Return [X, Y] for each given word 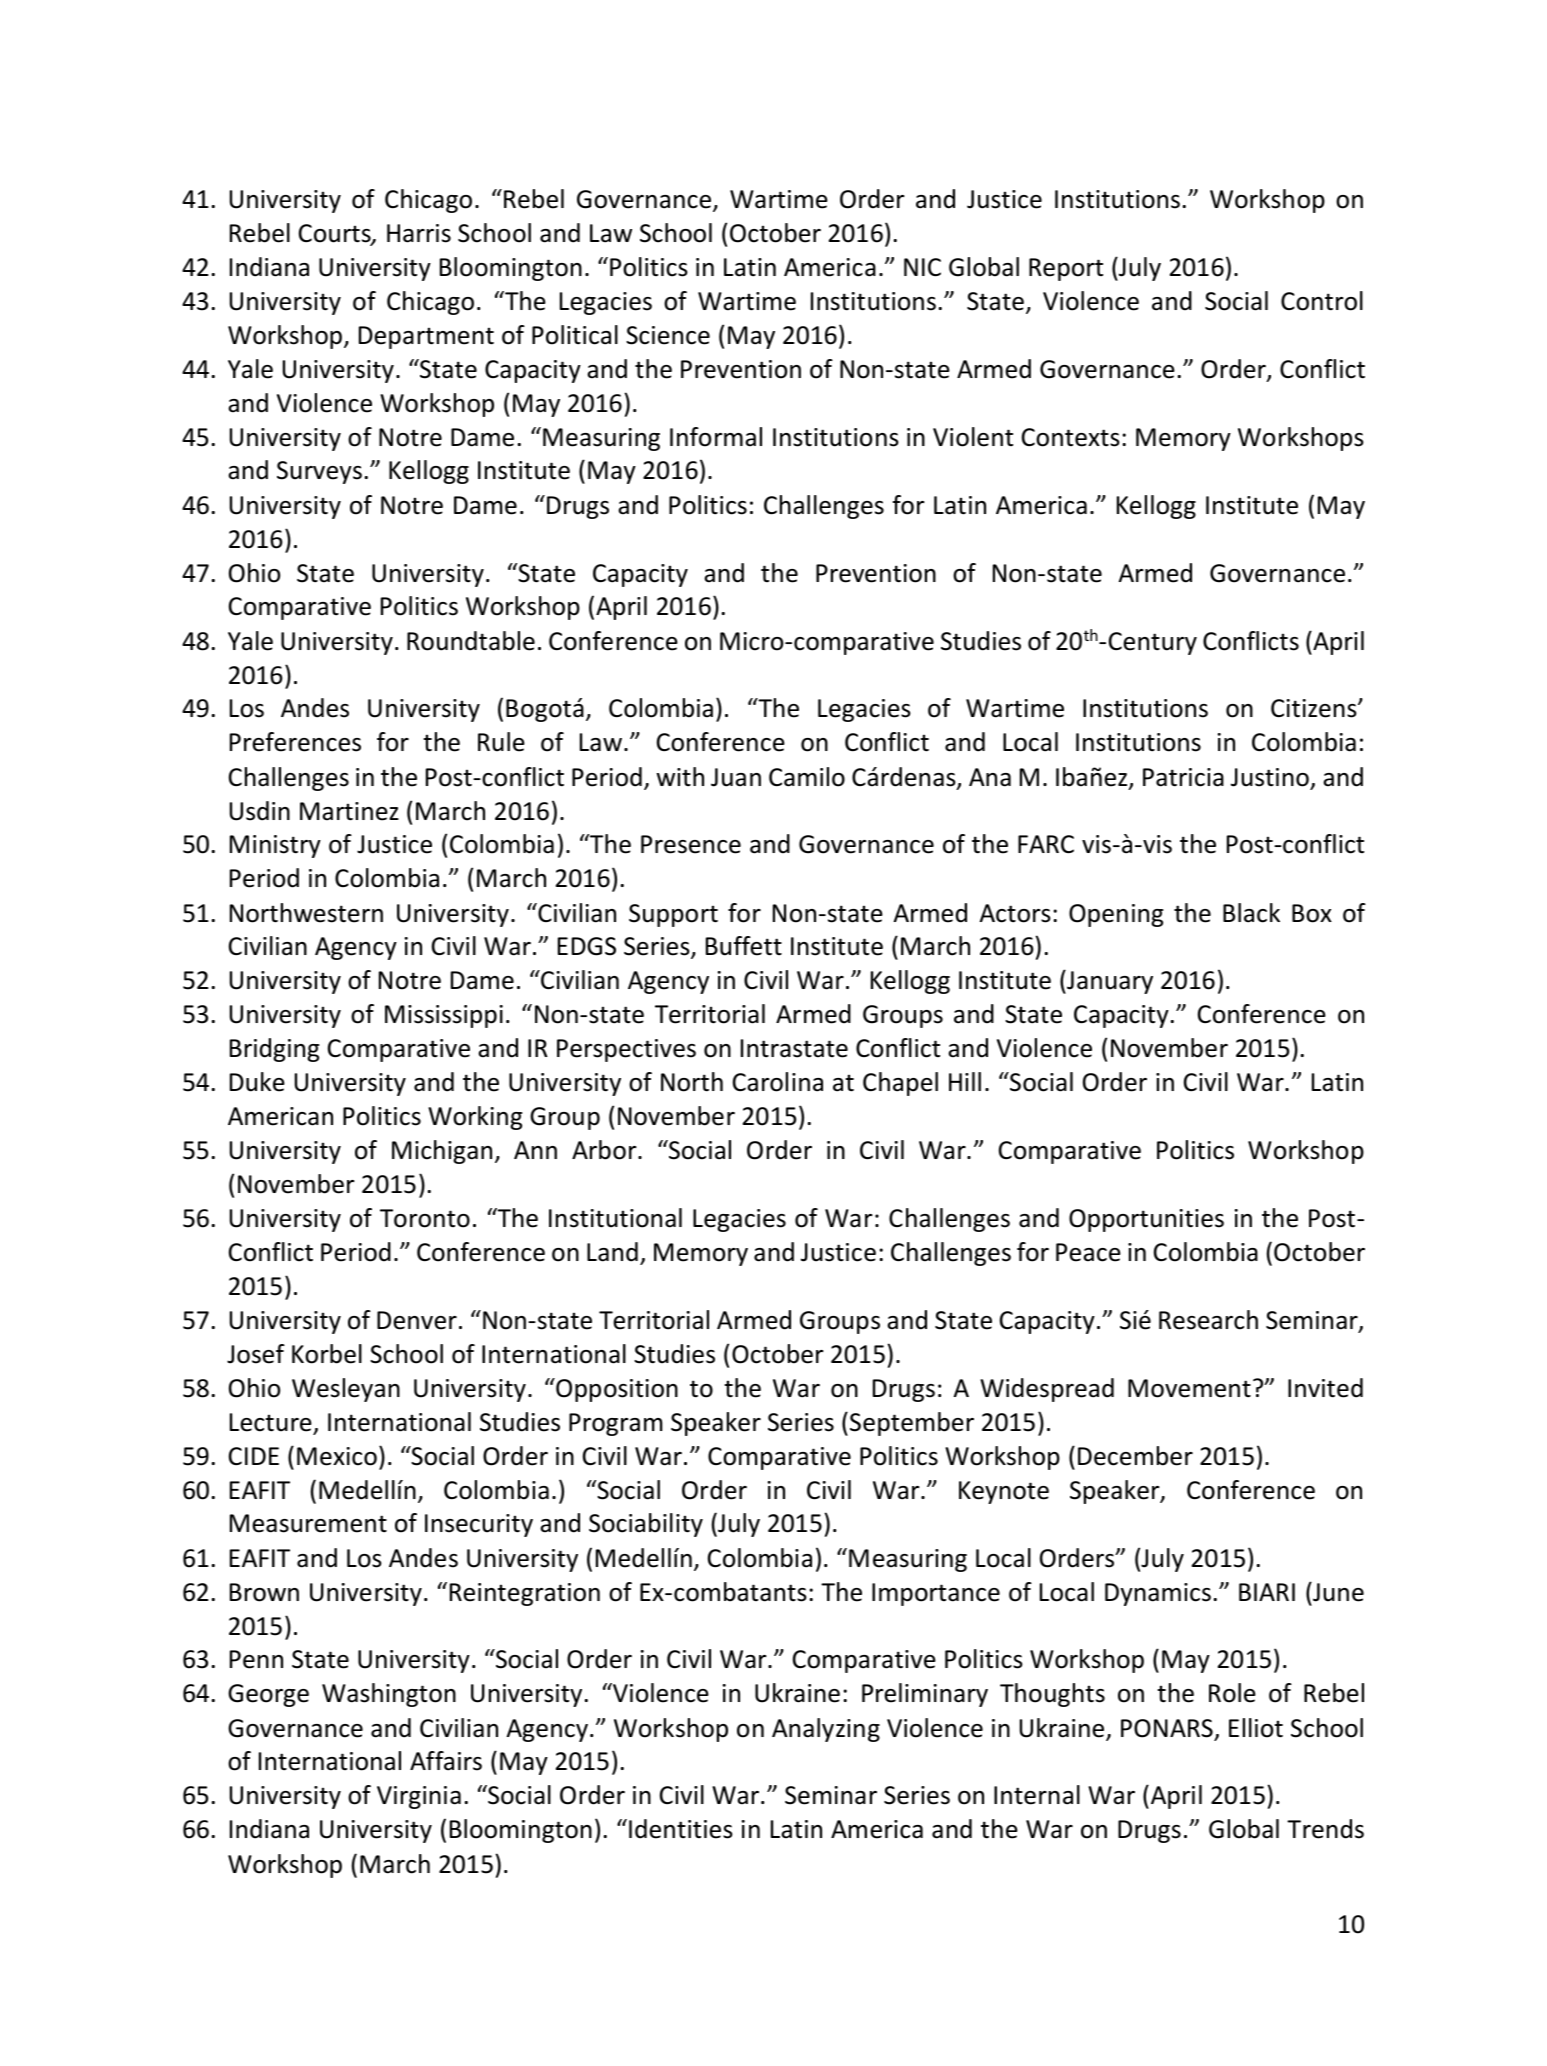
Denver [417, 1320]
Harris [419, 233]
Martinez [349, 811]
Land [612, 1252]
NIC [922, 267]
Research [1208, 1320]
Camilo [807, 777]
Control [1322, 301]
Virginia [419, 1797]
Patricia [1183, 777]
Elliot [1256, 1728]
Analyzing [826, 1730]
